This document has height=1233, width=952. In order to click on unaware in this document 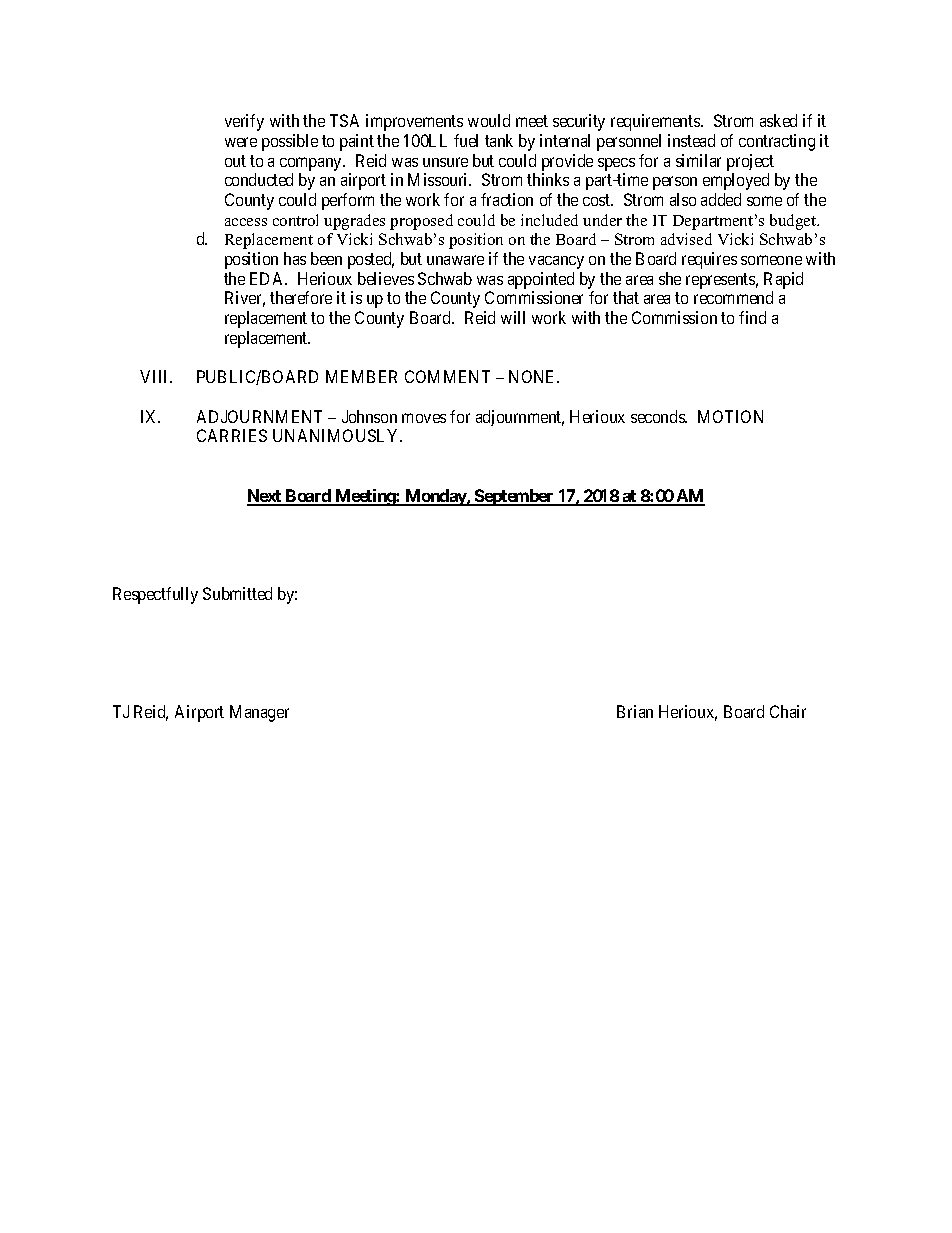, I will do `click(455, 260)`.
